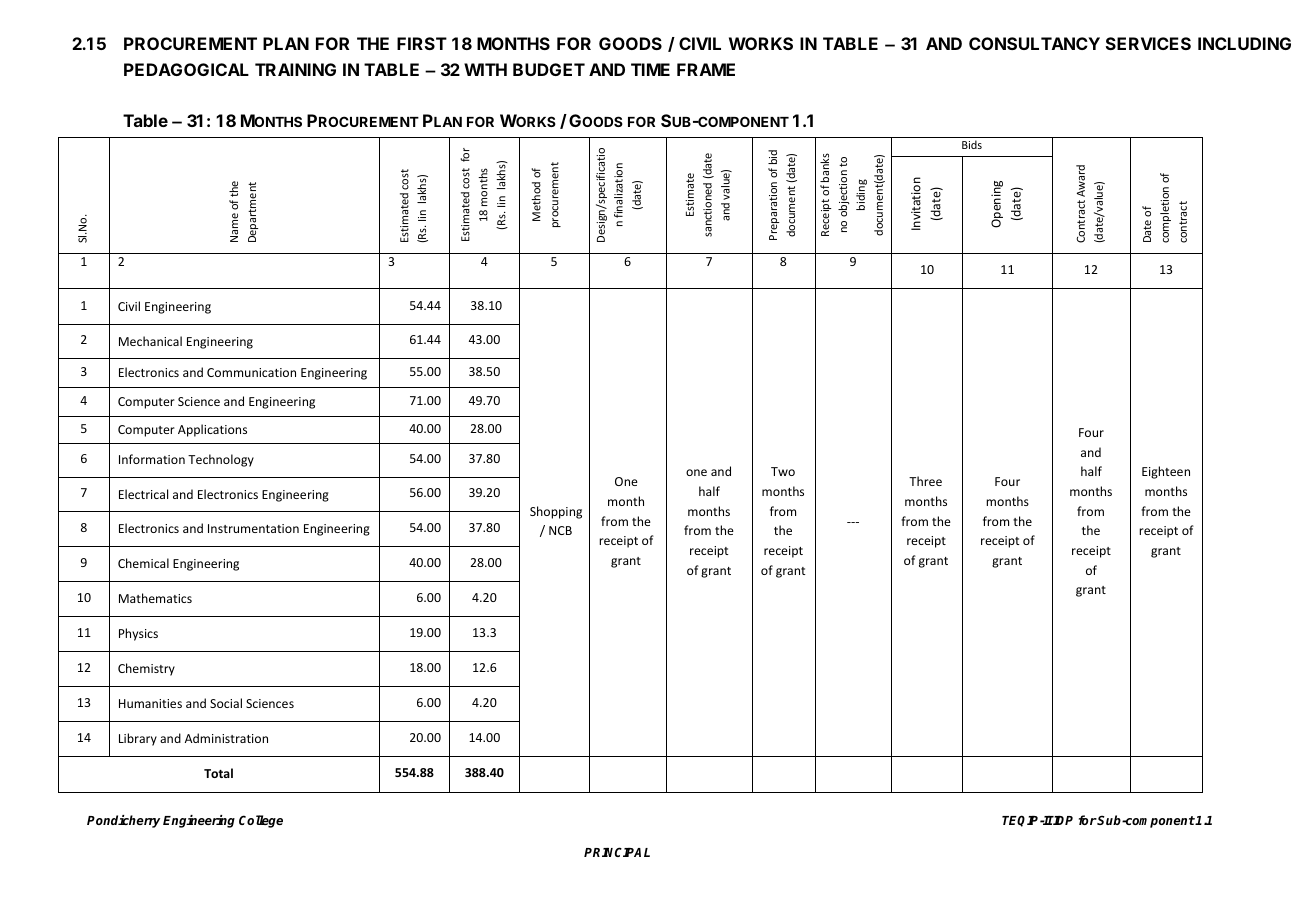  What do you see at coordinates (1148, 43) in the screenshot?
I see `SERVICES` at bounding box center [1148, 43].
